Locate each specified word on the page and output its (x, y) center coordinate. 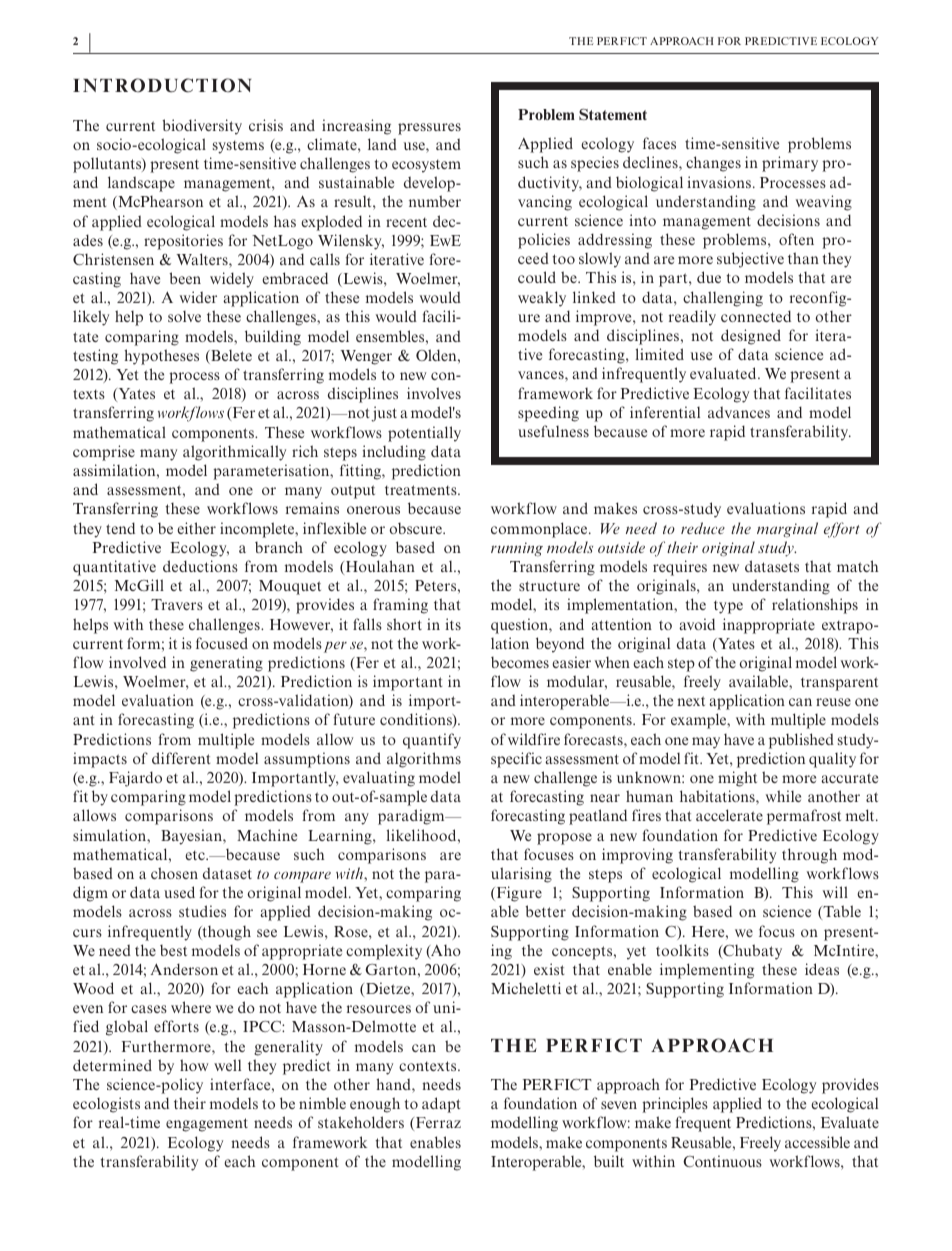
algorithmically (234, 453)
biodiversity (202, 127)
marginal (787, 530)
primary (790, 164)
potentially (424, 434)
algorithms (424, 760)
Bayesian (192, 837)
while (783, 796)
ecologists (106, 1105)
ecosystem (426, 166)
